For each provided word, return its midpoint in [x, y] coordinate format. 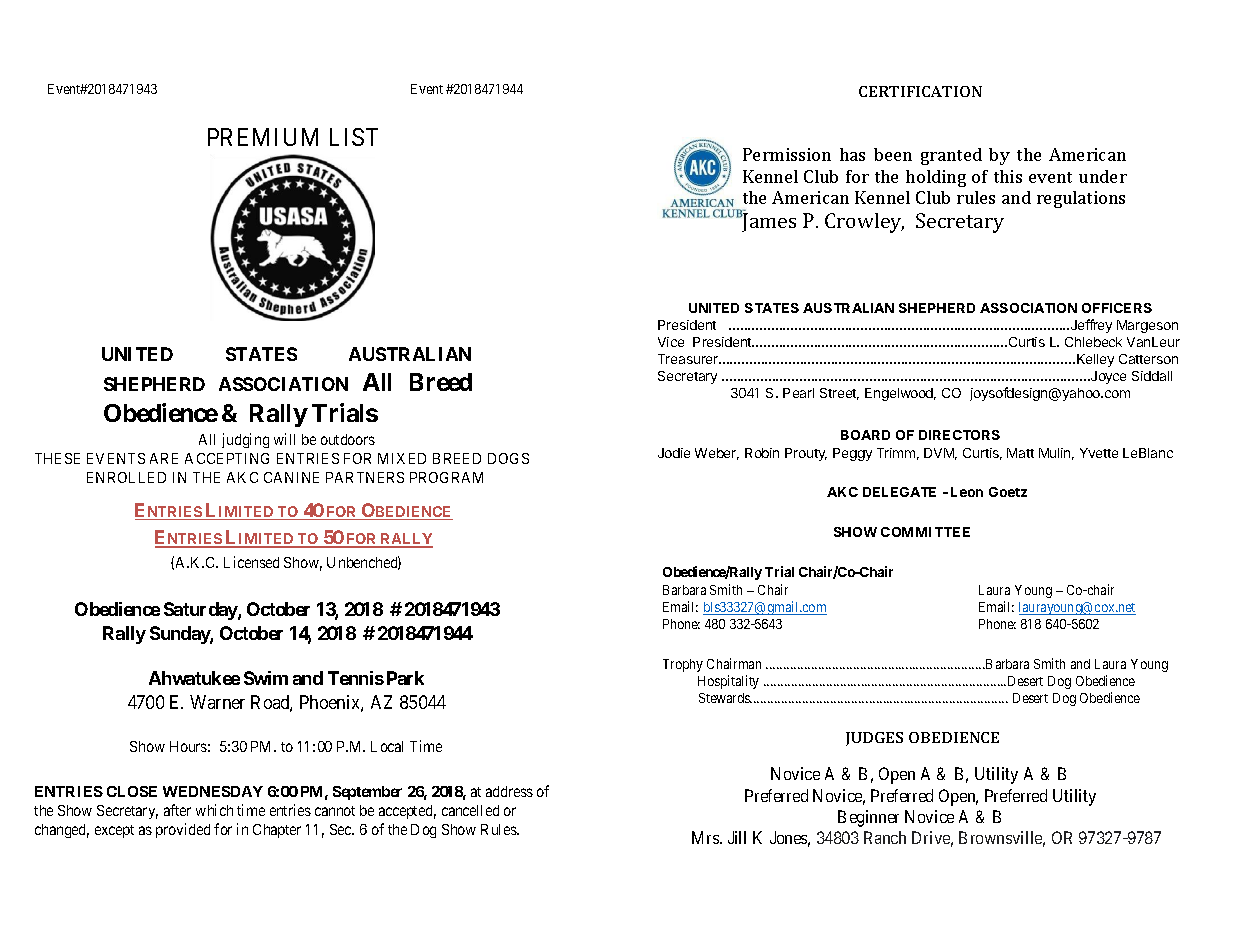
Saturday [201, 611]
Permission [787, 154]
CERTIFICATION [920, 91]
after [177, 810]
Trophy [683, 665]
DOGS [508, 458]
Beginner [868, 818]
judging [245, 440]
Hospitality [728, 682]
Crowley [864, 223]
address [509, 791]
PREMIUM [263, 137]
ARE [164, 458]
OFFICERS [1117, 308]
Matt [1020, 453]
